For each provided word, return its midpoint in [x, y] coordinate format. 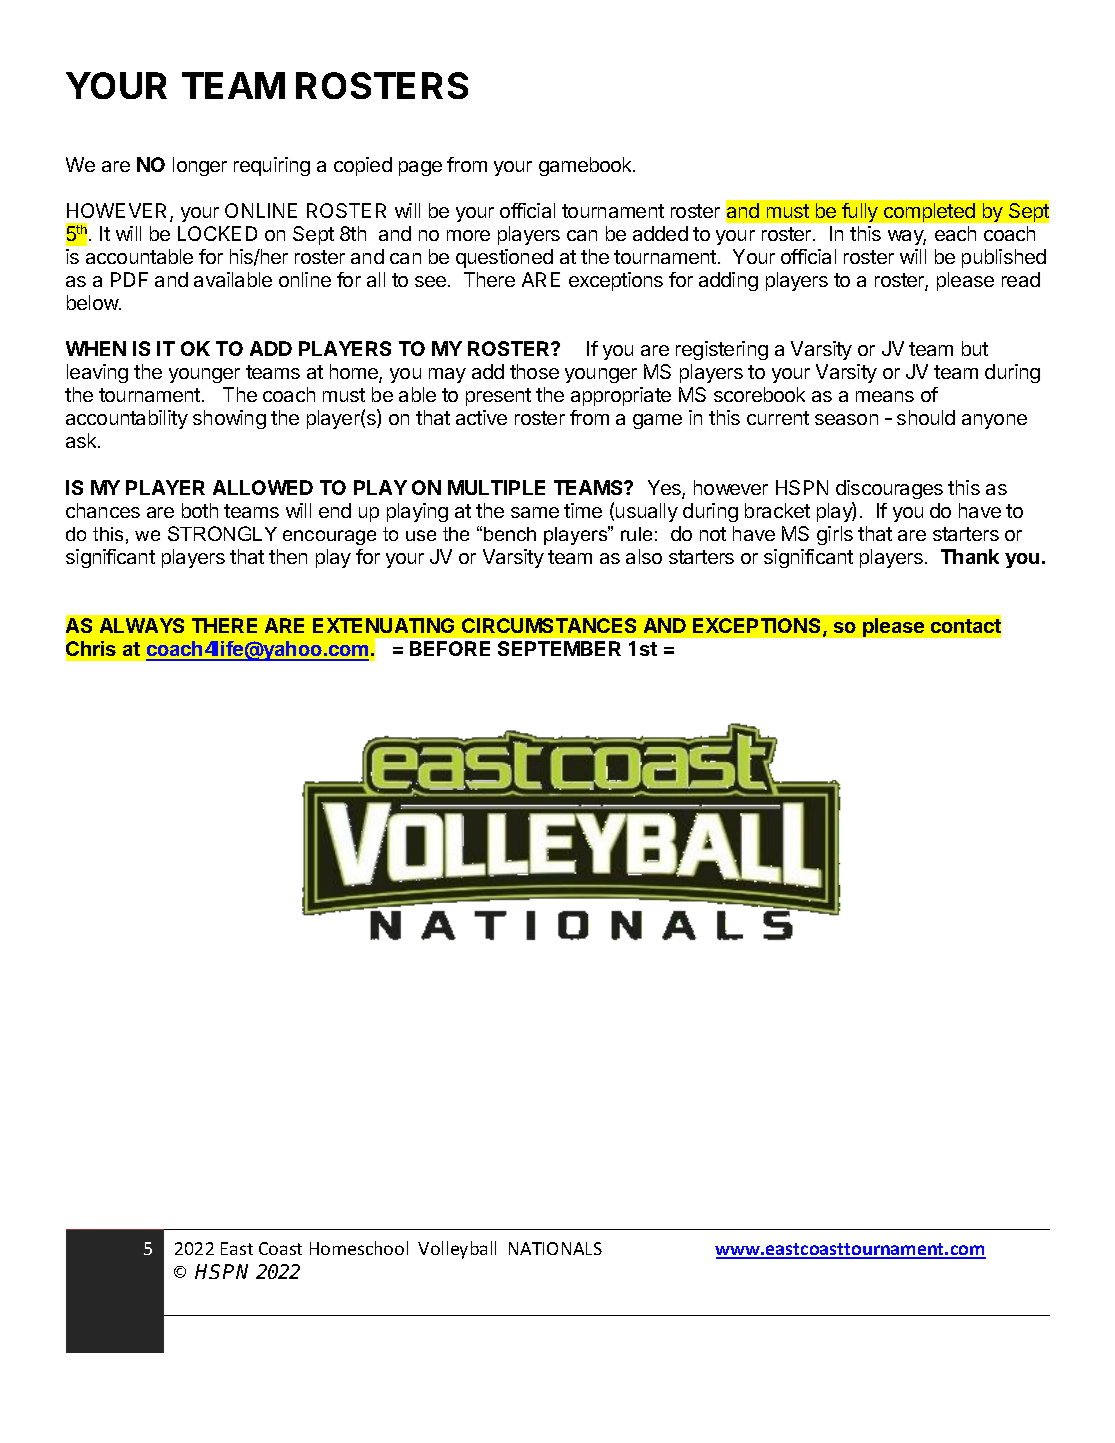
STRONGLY [222, 533]
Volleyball [457, 1250]
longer [200, 166]
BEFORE [450, 648]
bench [510, 534]
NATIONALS [555, 1248]
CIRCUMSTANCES [549, 625]
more [468, 235]
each [955, 233]
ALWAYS [142, 625]
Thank [970, 556]
